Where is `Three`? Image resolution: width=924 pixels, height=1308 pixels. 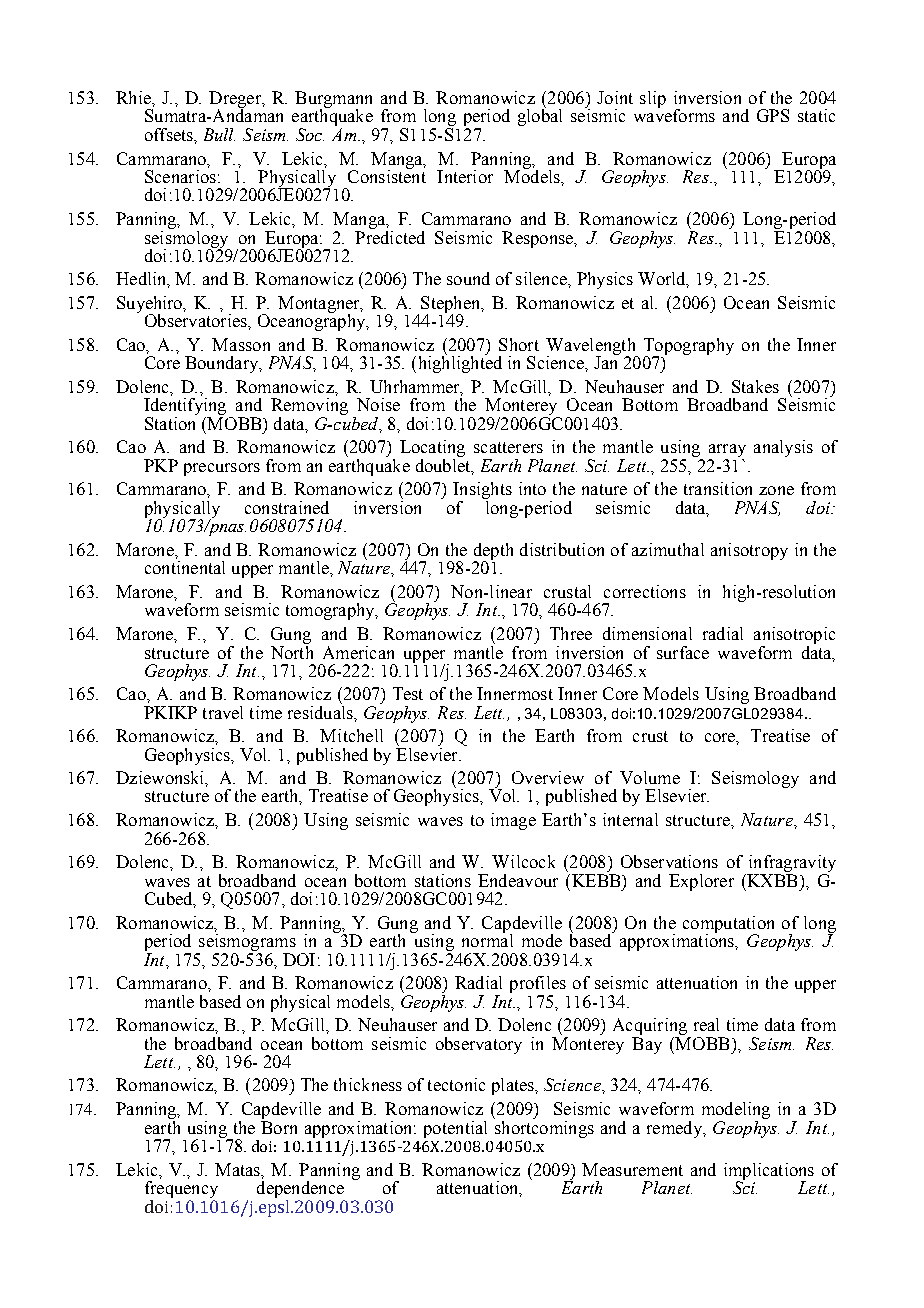 Three is located at coordinates (571, 633).
